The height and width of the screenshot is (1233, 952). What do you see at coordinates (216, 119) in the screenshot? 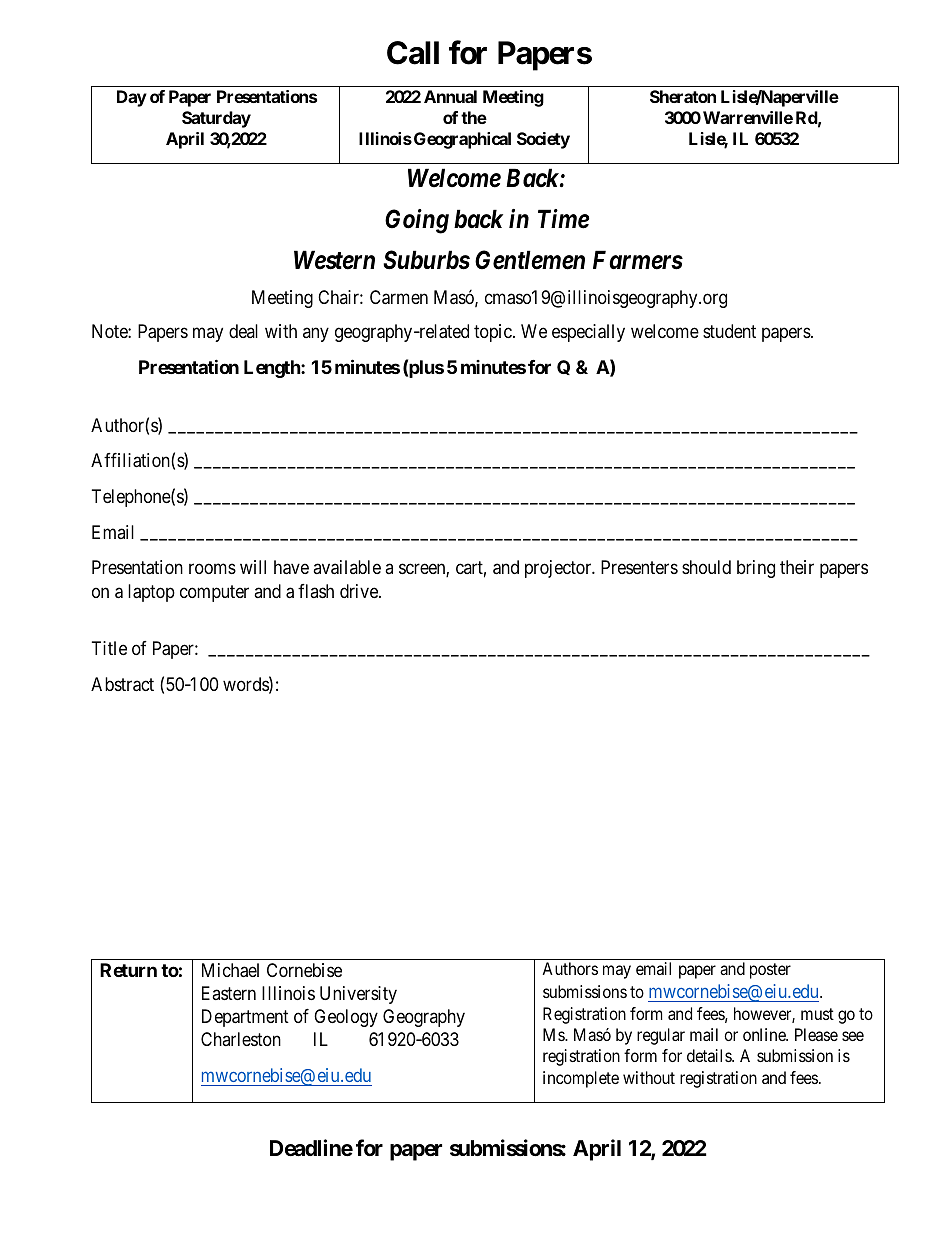
I see `Saturday` at bounding box center [216, 119].
